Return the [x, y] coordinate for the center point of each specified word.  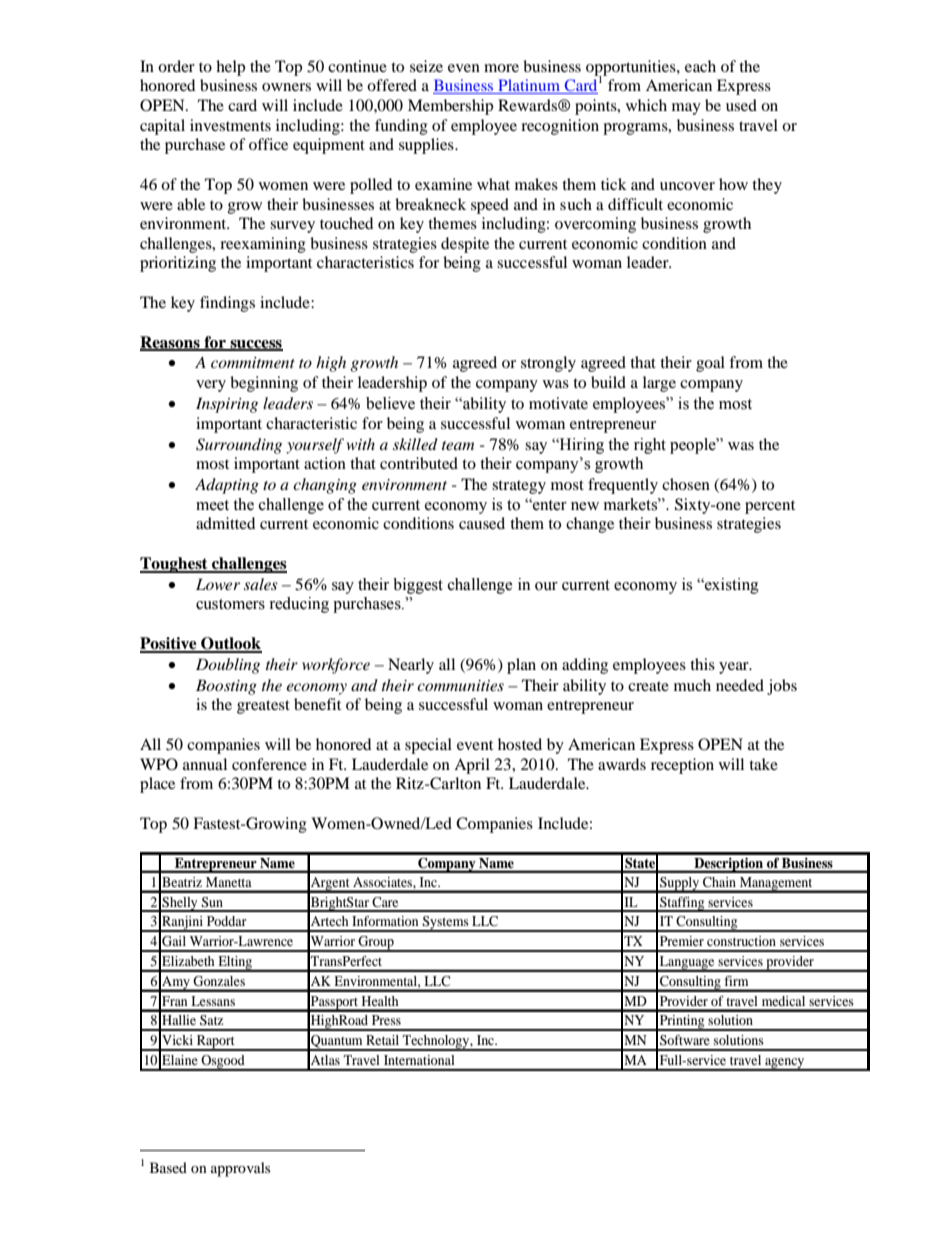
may [686, 109]
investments [230, 125]
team [458, 445]
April [472, 766]
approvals [240, 1169]
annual [205, 764]
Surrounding [239, 446]
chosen [686, 484]
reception [682, 766]
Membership [450, 107]
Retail [382, 1040]
